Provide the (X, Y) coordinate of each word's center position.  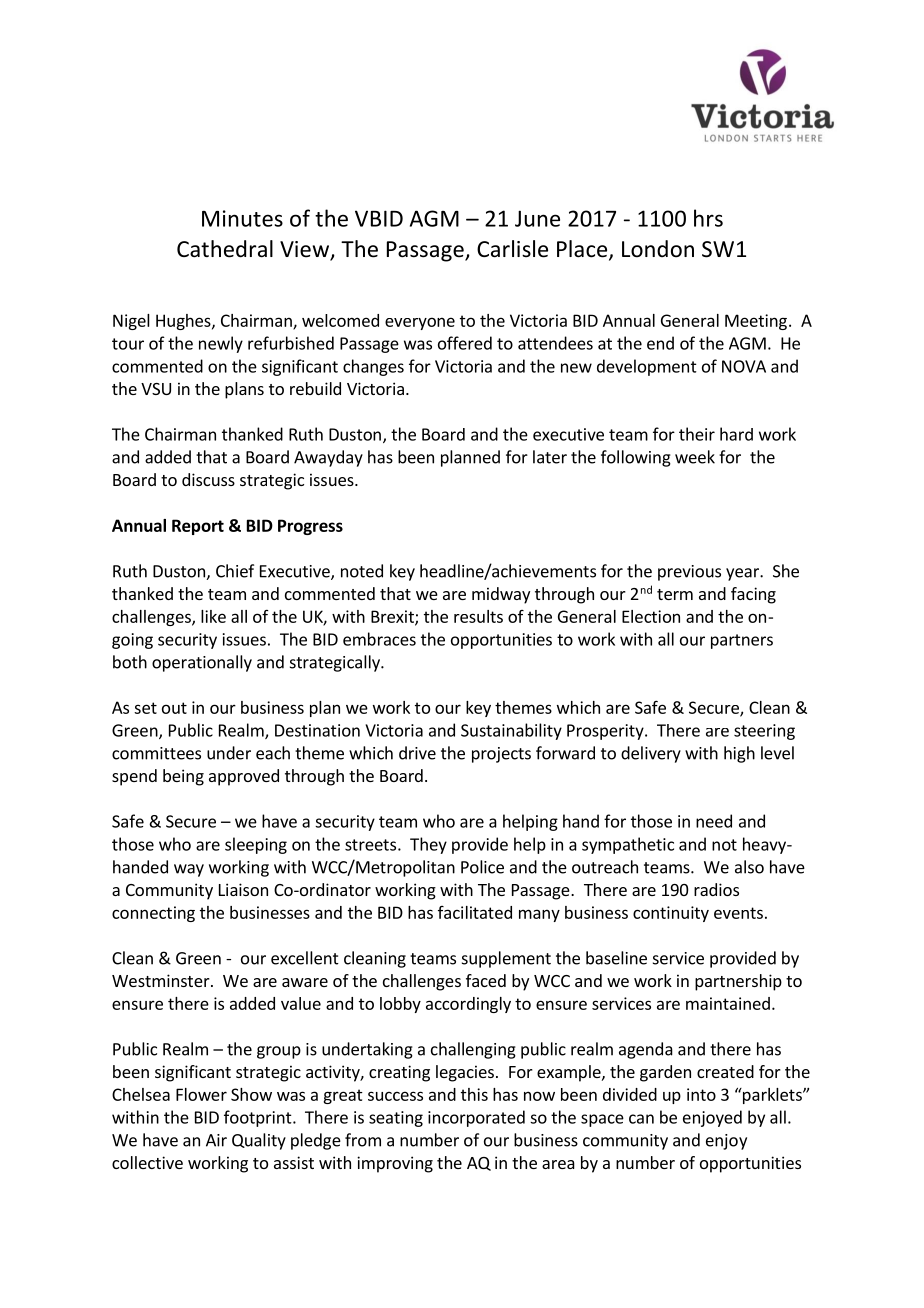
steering (764, 732)
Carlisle (512, 249)
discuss (208, 479)
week (695, 457)
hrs (708, 218)
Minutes (242, 218)
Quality (259, 1141)
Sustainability (511, 731)
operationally (202, 663)
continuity (671, 914)
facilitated (475, 912)
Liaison (243, 889)
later (550, 457)
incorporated (476, 1118)
